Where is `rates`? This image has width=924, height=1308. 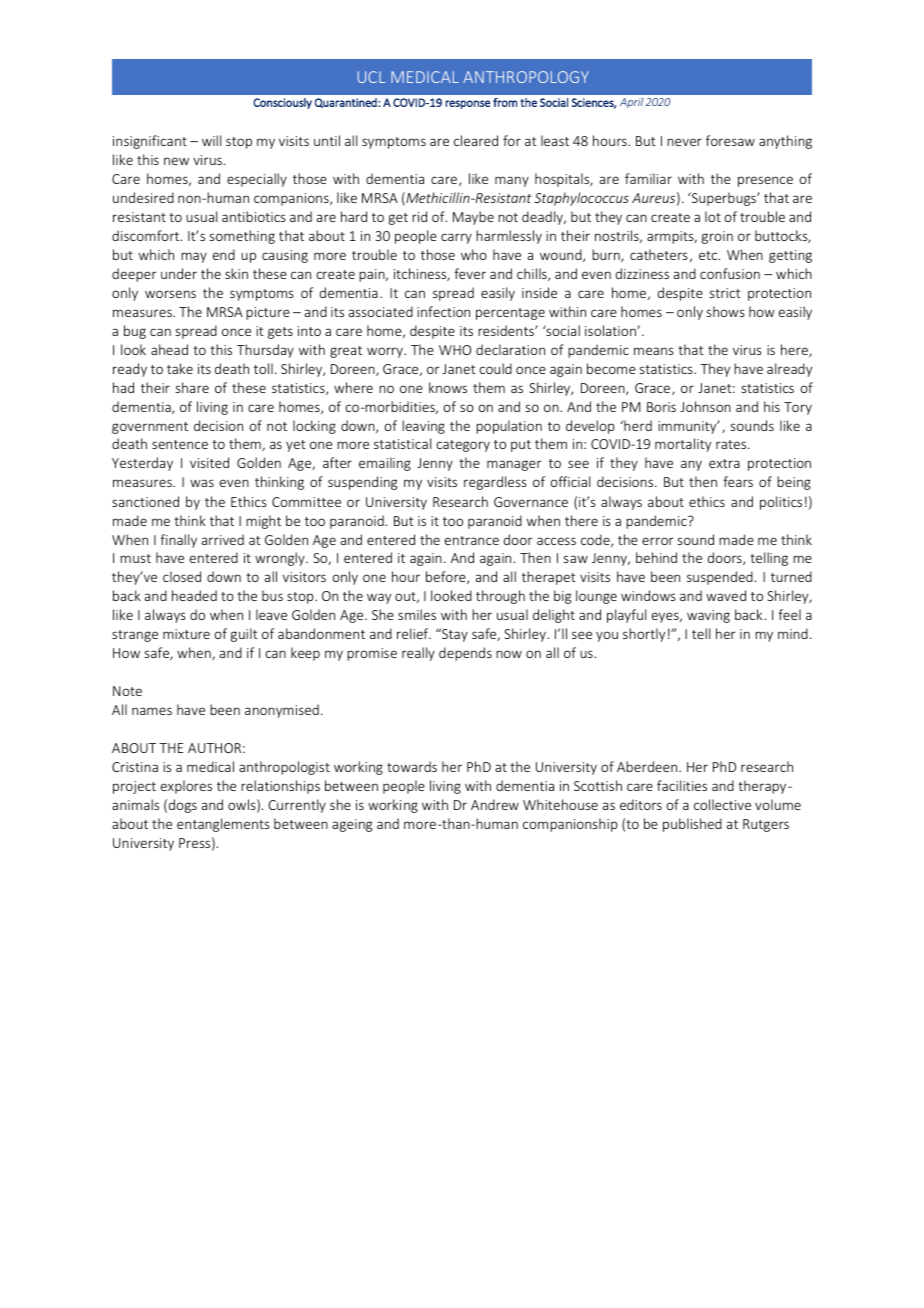 rates is located at coordinates (732, 444).
